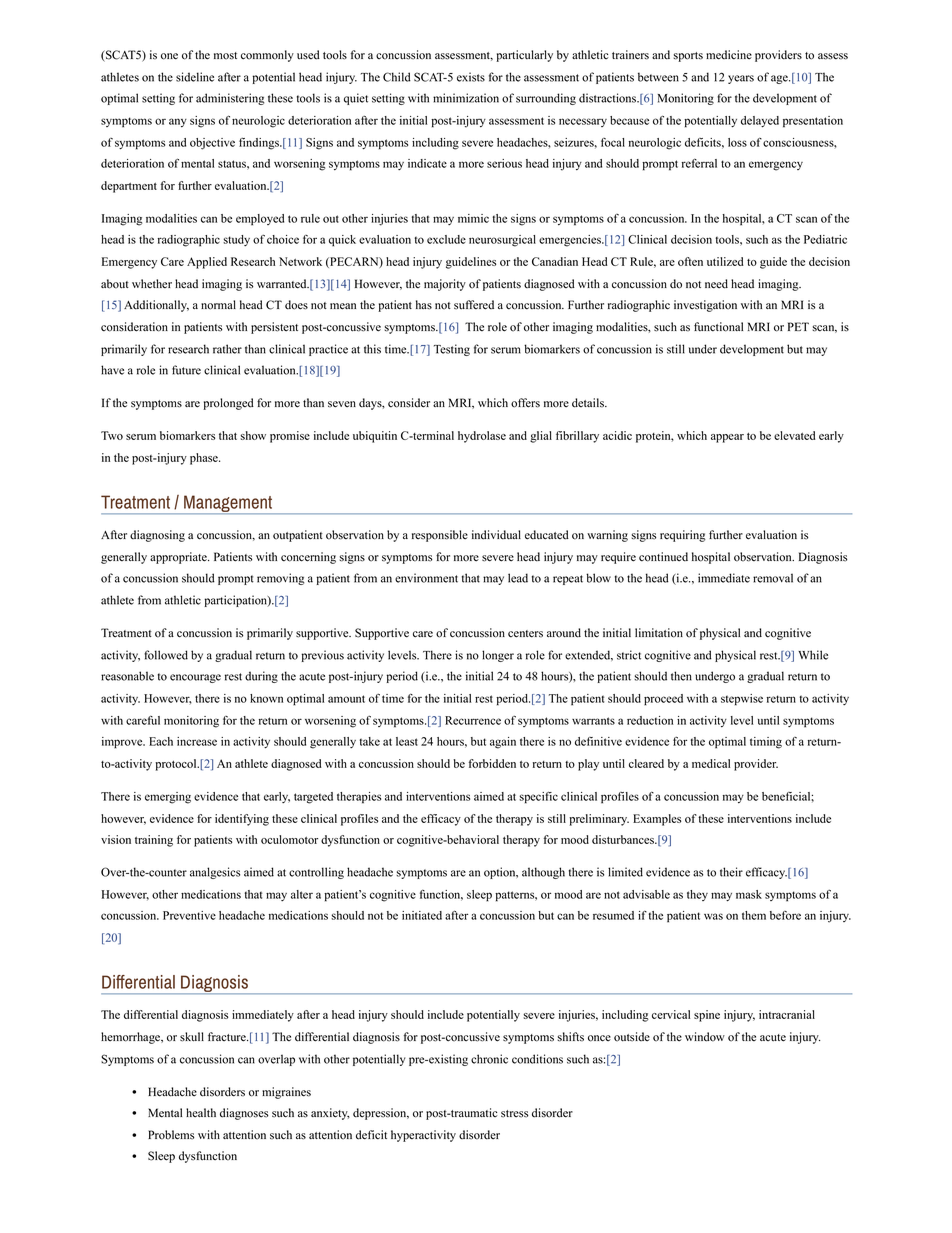  What do you see at coordinates (422, 915) in the document?
I see `initiated` at bounding box center [422, 915].
